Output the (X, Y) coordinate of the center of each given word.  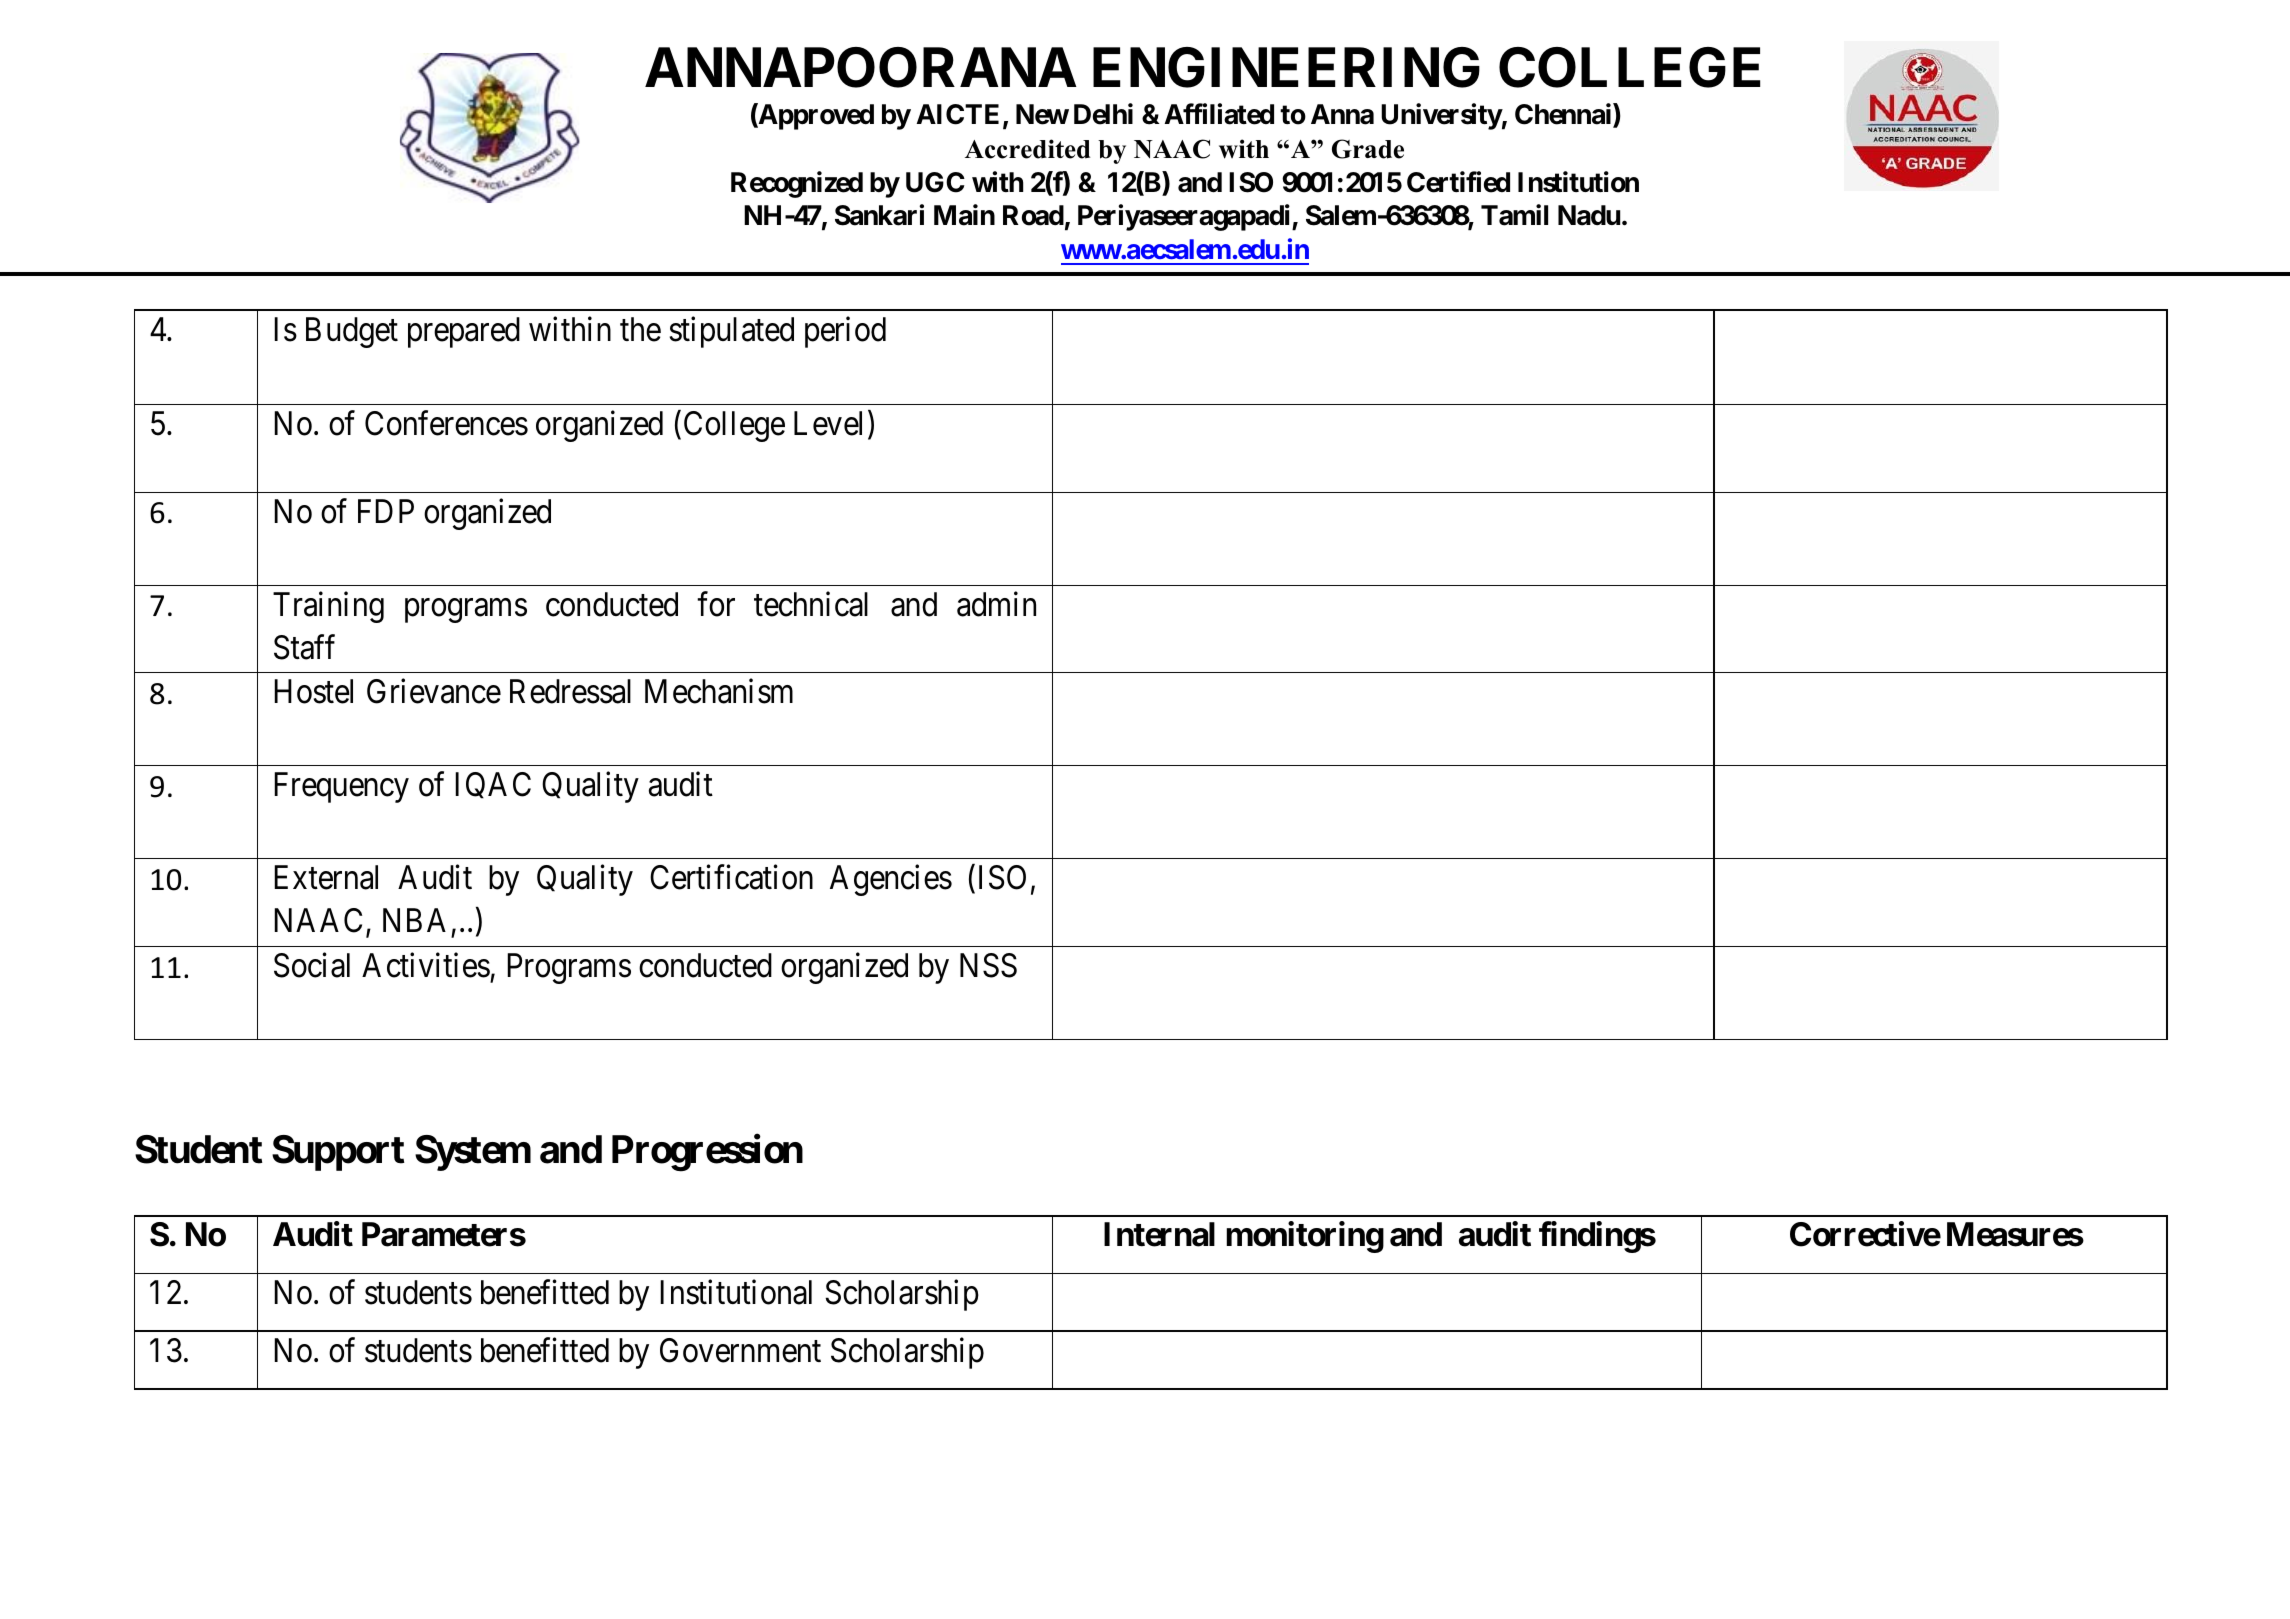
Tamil (1514, 215)
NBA (414, 920)
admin (996, 604)
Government (740, 1350)
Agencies (891, 880)
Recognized (797, 184)
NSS (988, 965)
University (1441, 116)
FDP (386, 511)
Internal (1159, 1234)
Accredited (1027, 149)
